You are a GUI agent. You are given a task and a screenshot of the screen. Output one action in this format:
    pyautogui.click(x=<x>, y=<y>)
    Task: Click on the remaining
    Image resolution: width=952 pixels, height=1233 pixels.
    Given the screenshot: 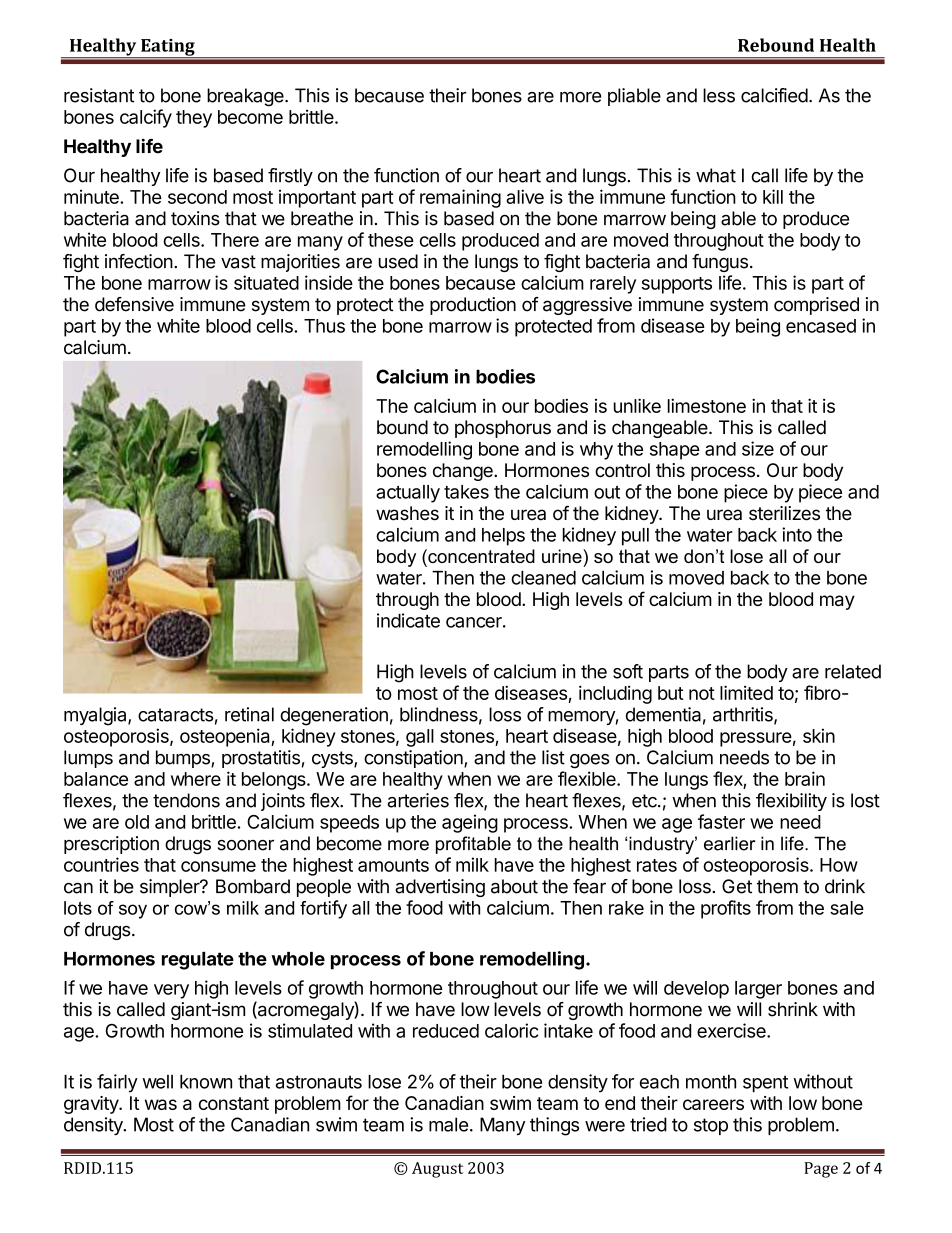 What is the action you would take?
    pyautogui.click(x=460, y=198)
